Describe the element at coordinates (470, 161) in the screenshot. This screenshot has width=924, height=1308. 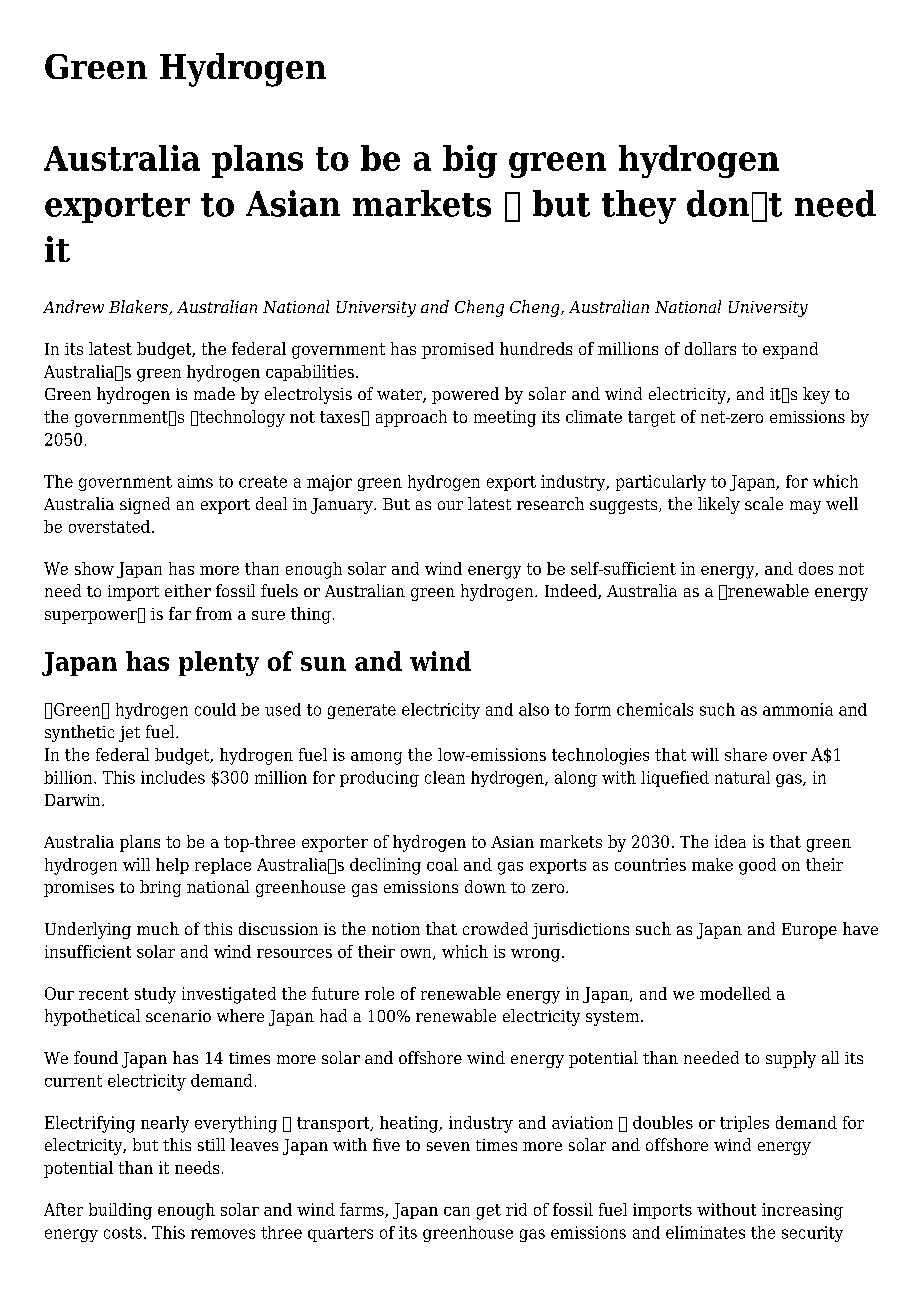
I see `big` at that location.
